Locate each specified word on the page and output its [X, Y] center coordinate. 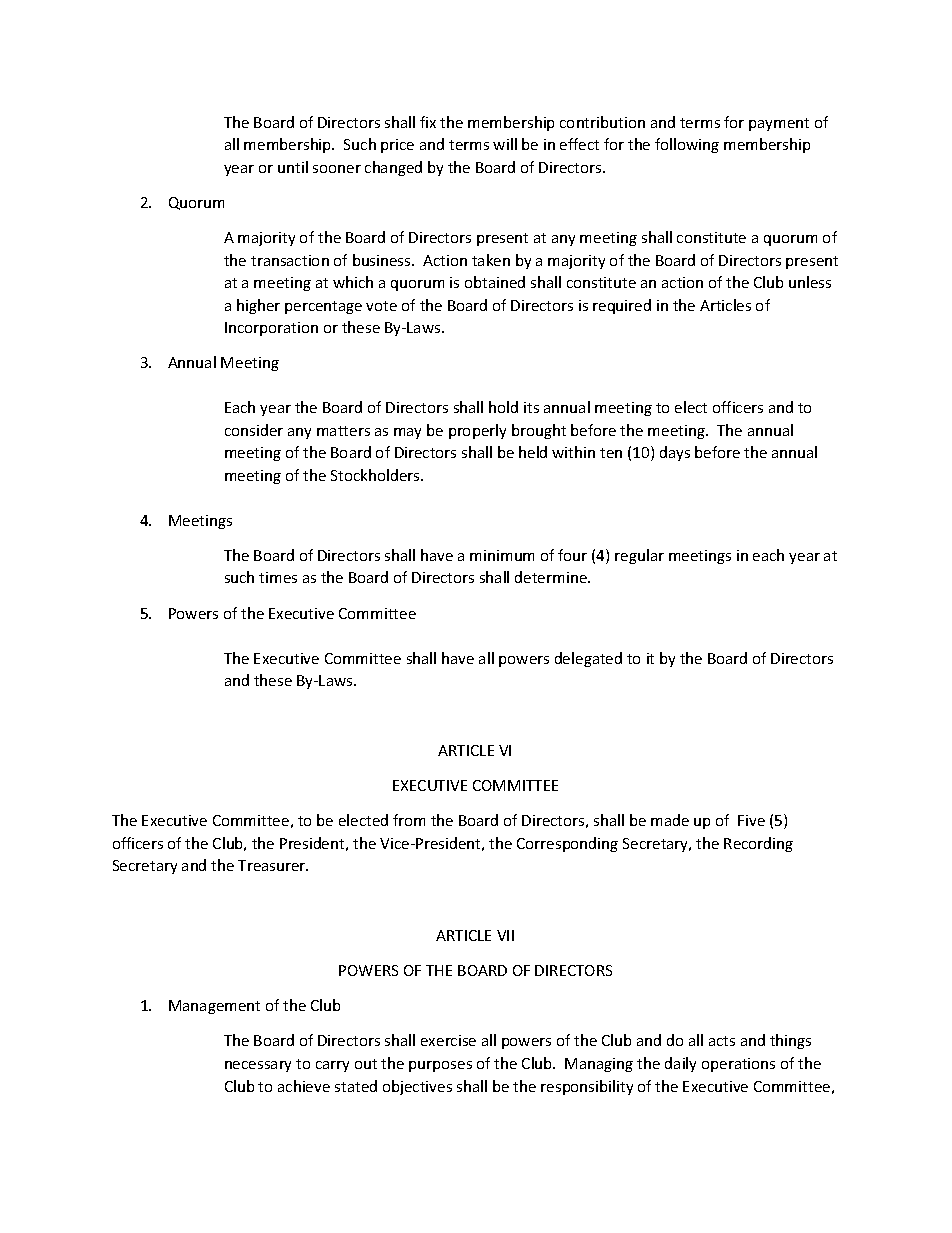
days [675, 453]
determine [552, 577]
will [505, 144]
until [293, 167]
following [687, 145]
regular [639, 556]
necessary [258, 1066]
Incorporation [271, 329]
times [278, 577]
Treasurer [273, 865]
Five [751, 820]
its [531, 407]
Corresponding [567, 844]
